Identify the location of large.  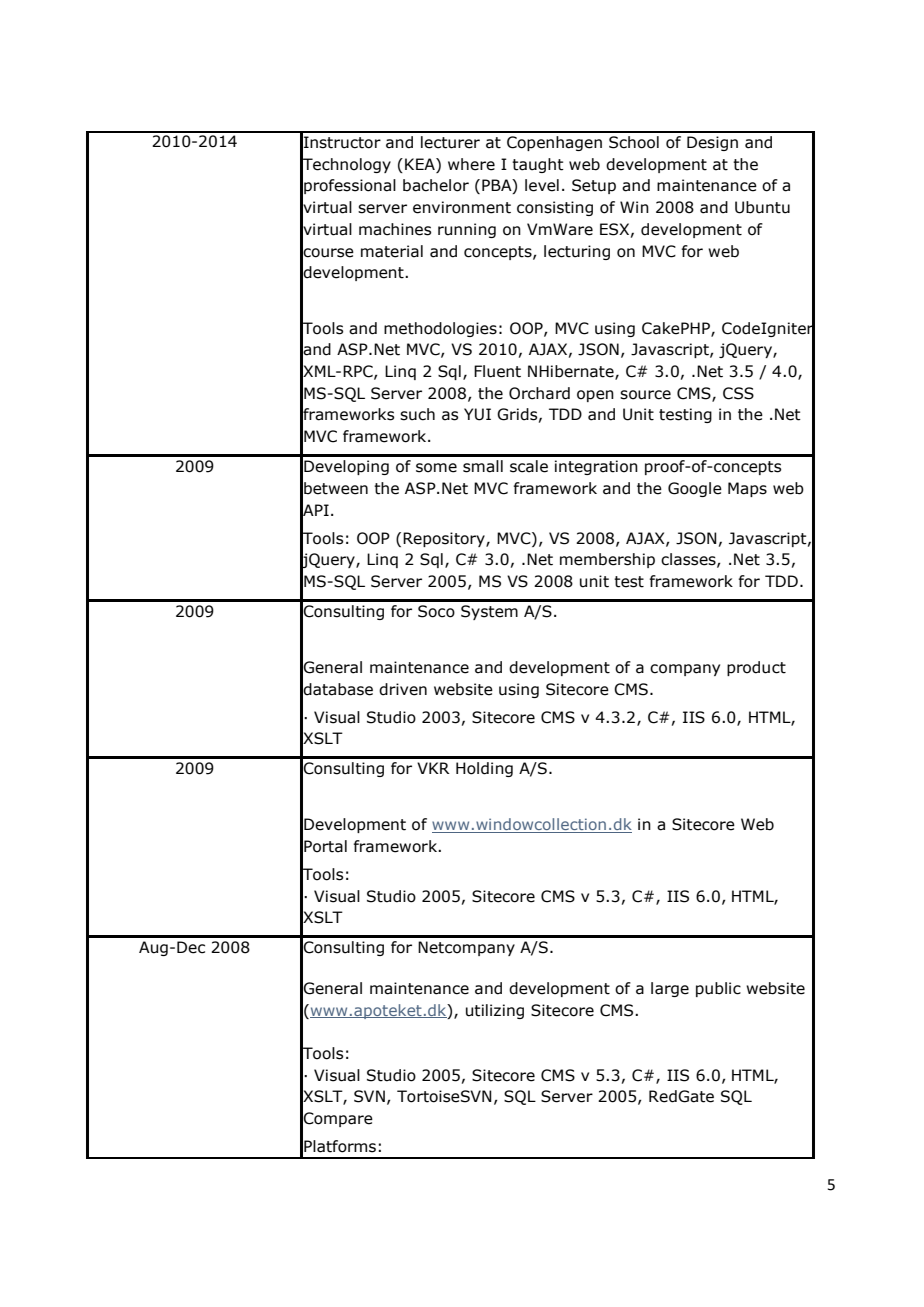
(670, 989).
